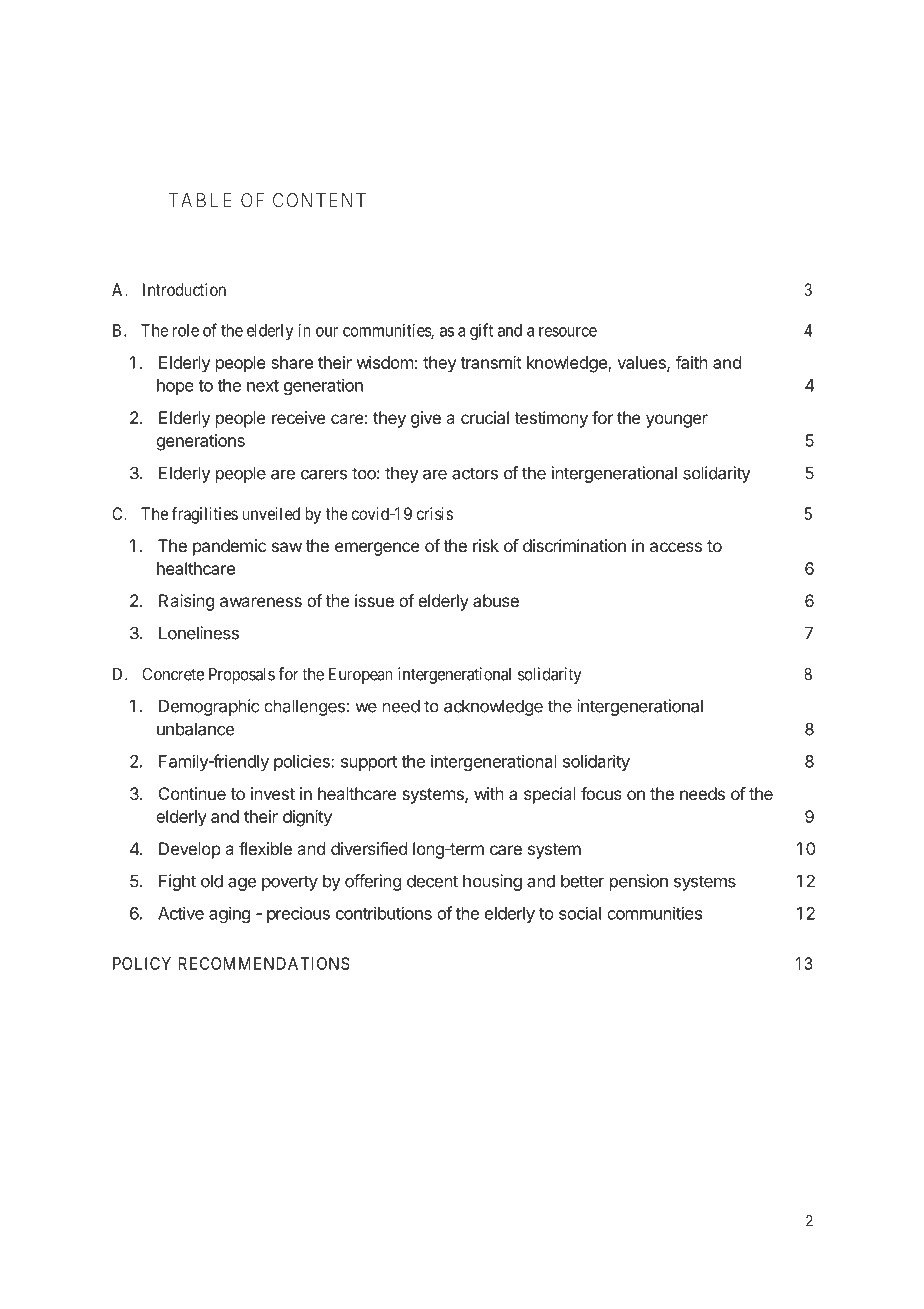  Describe the element at coordinates (229, 914) in the screenshot. I see `aging` at that location.
